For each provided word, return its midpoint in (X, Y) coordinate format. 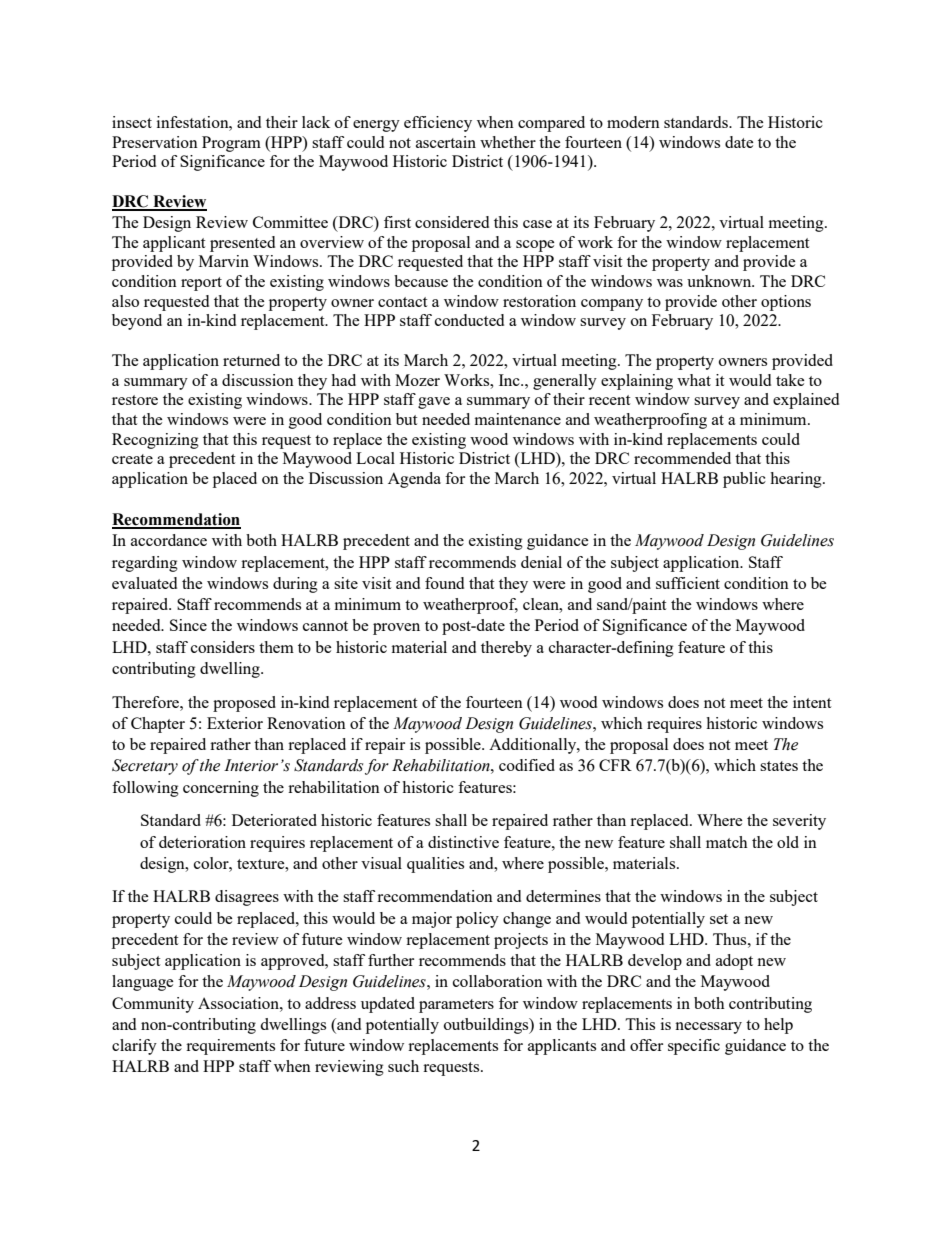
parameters (456, 1006)
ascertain (446, 142)
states (779, 766)
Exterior (235, 723)
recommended (682, 458)
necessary (708, 1028)
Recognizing (155, 441)
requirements (230, 1047)
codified (527, 765)
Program (231, 144)
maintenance (518, 419)
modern (633, 122)
